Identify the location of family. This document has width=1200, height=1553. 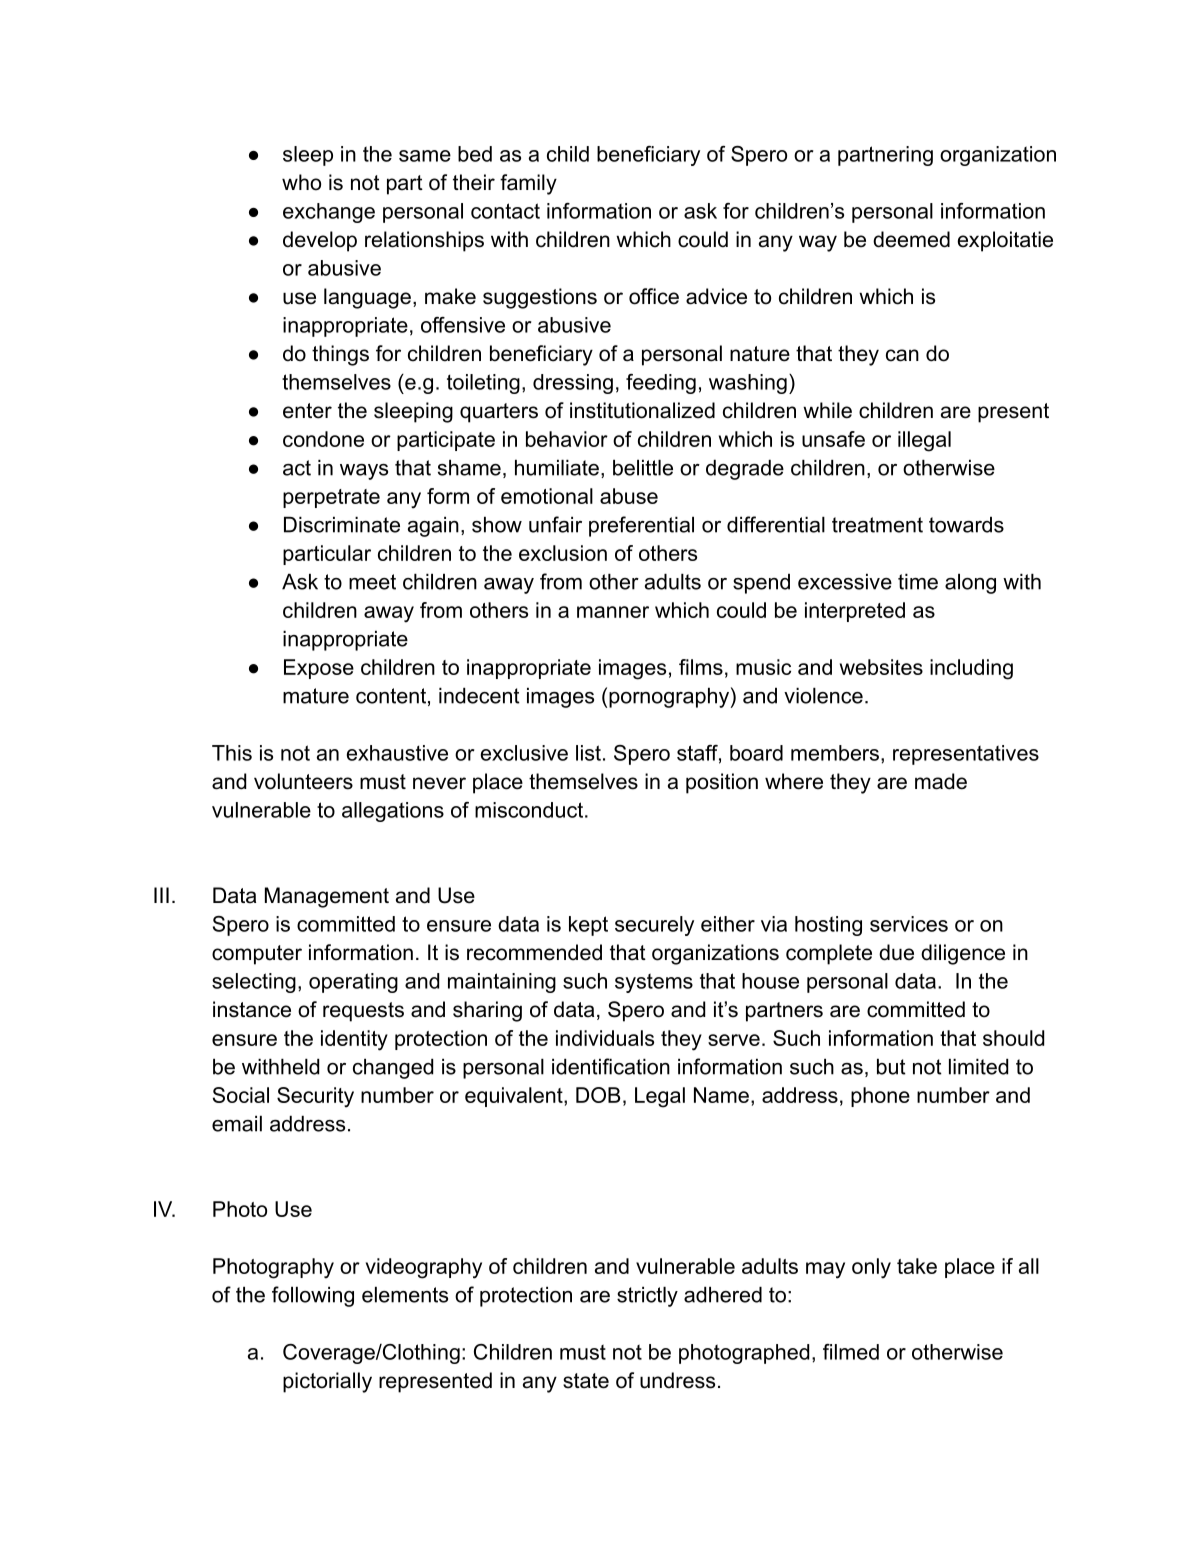
(528, 184).
